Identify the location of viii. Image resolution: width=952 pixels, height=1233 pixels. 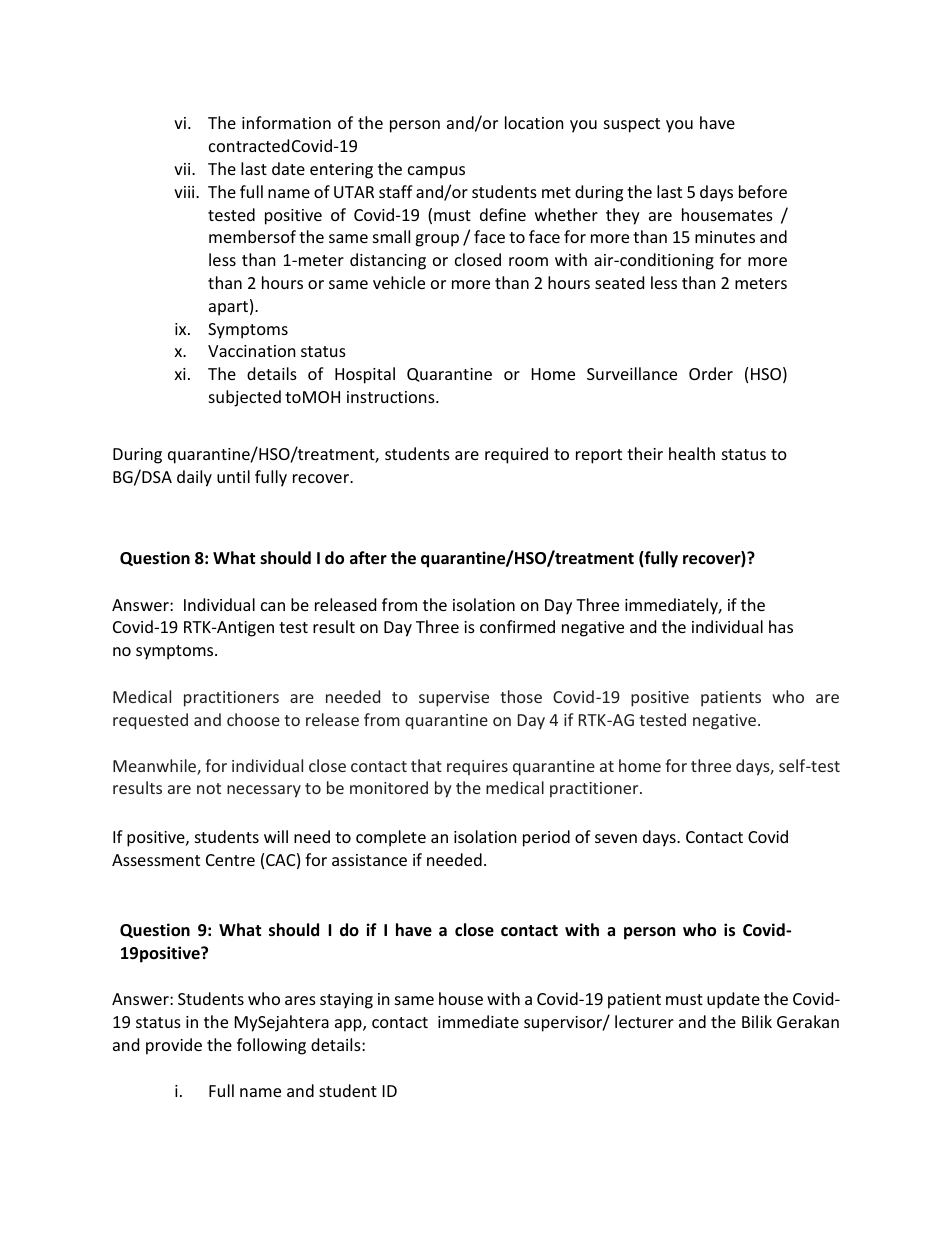
(185, 192).
